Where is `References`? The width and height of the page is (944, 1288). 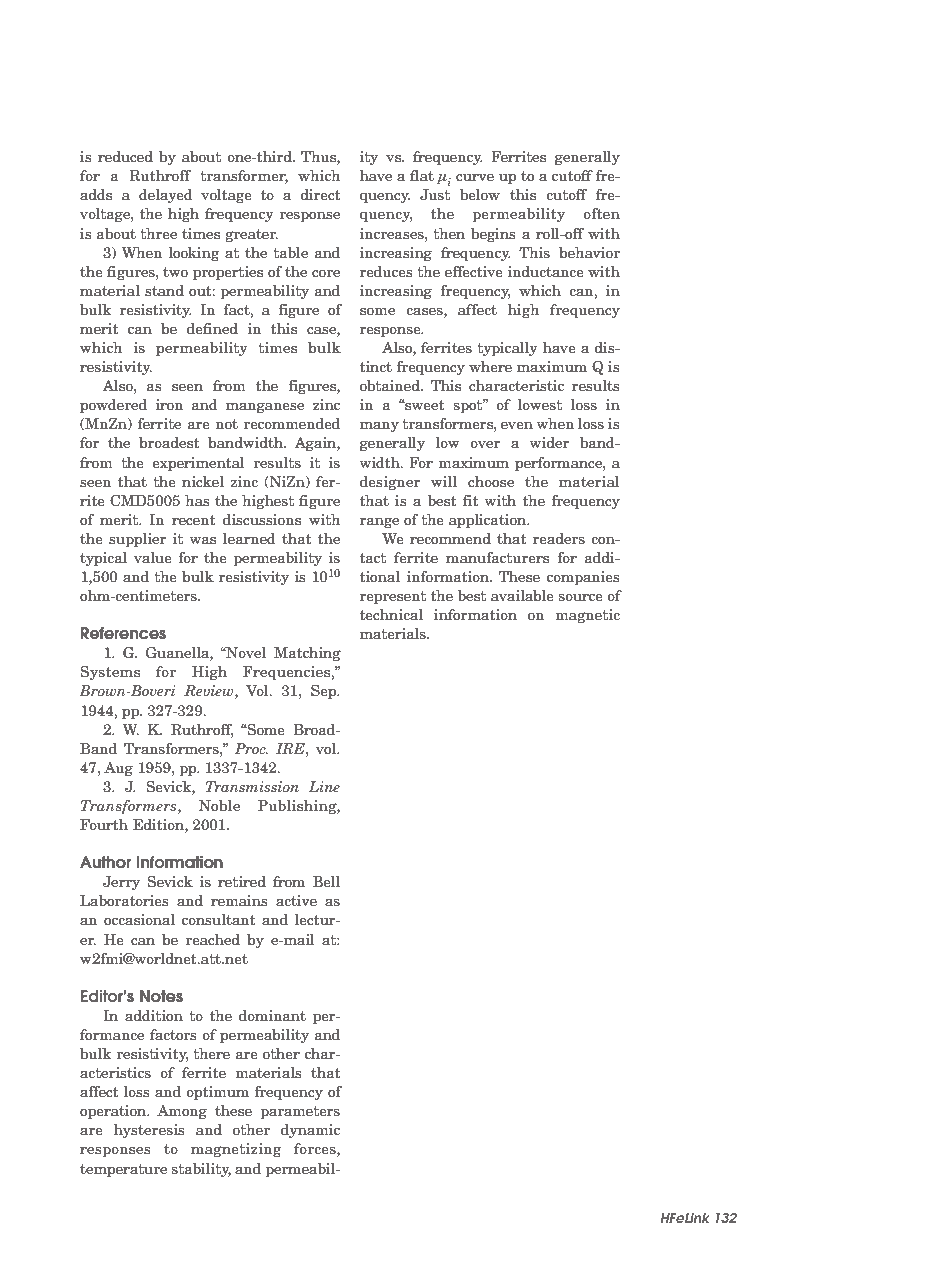
References is located at coordinates (123, 633).
